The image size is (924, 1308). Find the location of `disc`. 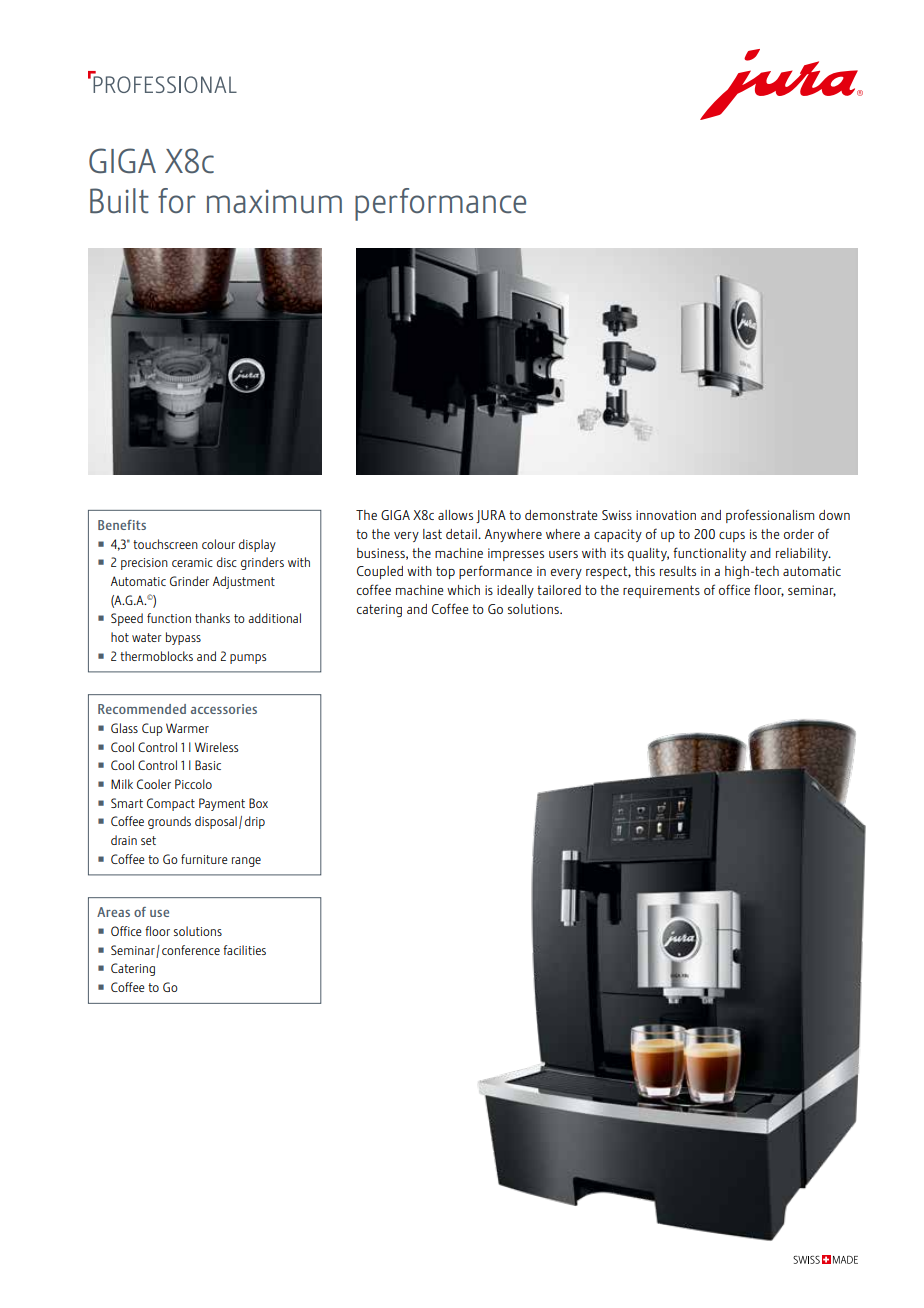

disc is located at coordinates (227, 562).
